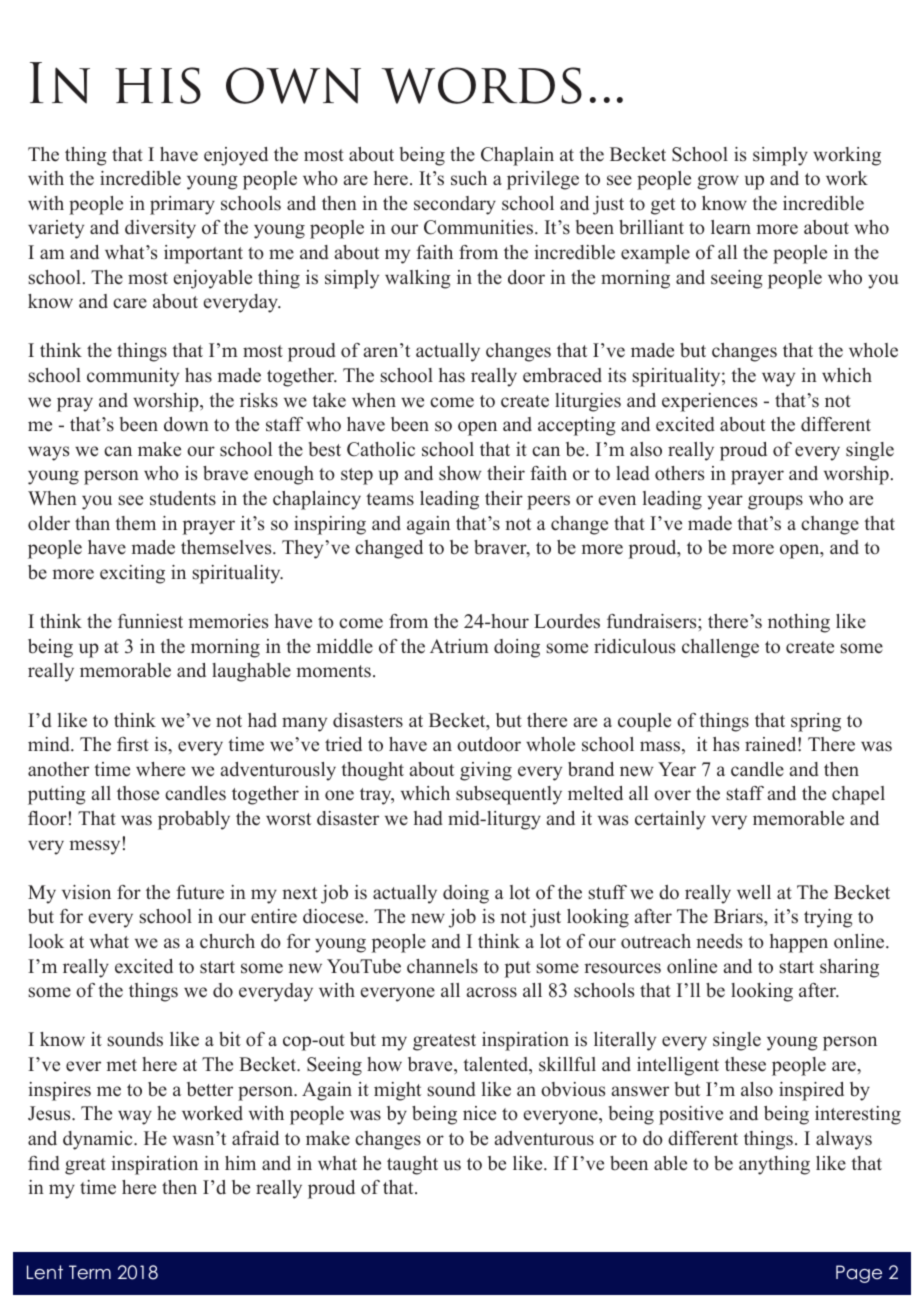  I want to click on Term, so click(90, 1272).
